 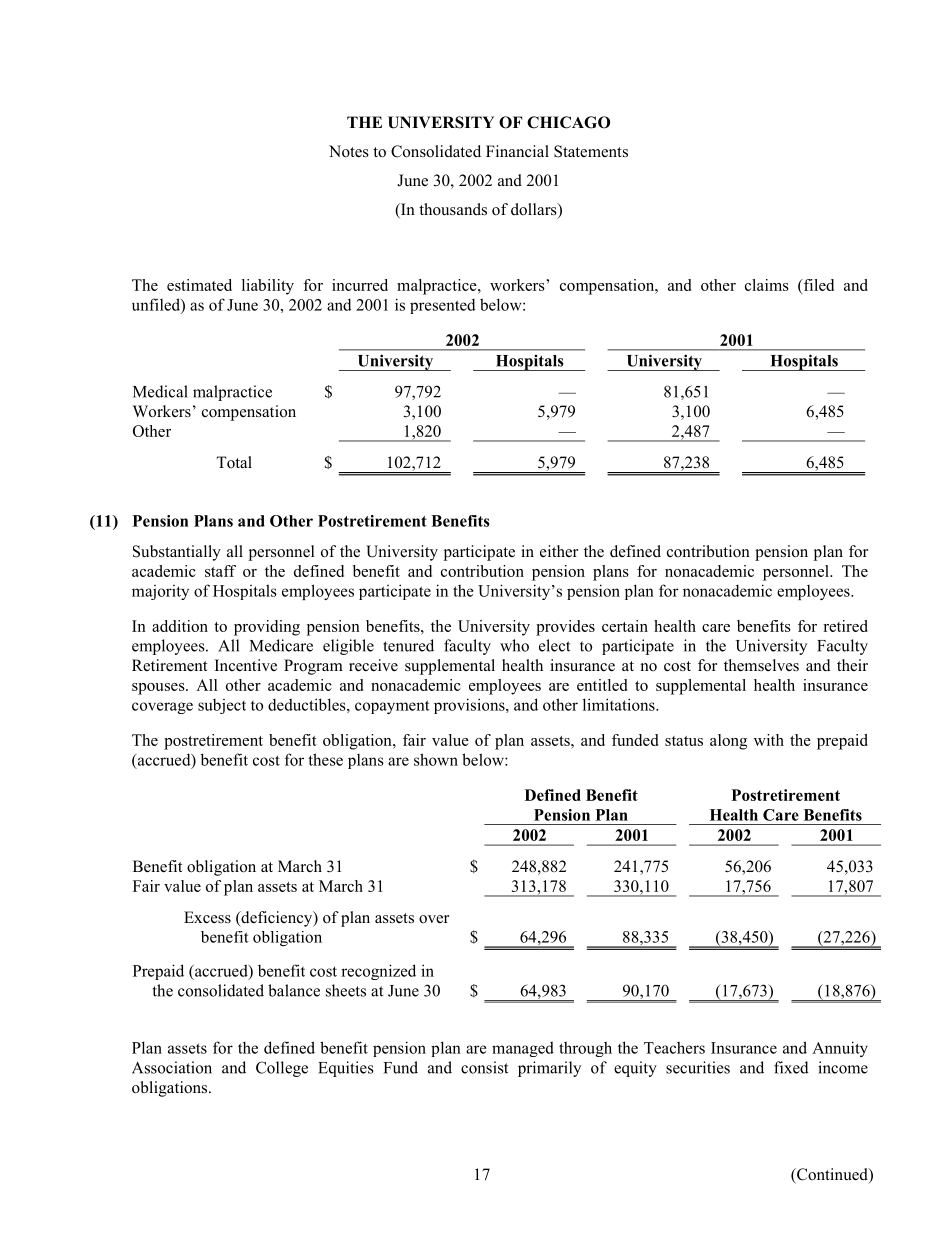 I want to click on with, so click(x=769, y=740).
